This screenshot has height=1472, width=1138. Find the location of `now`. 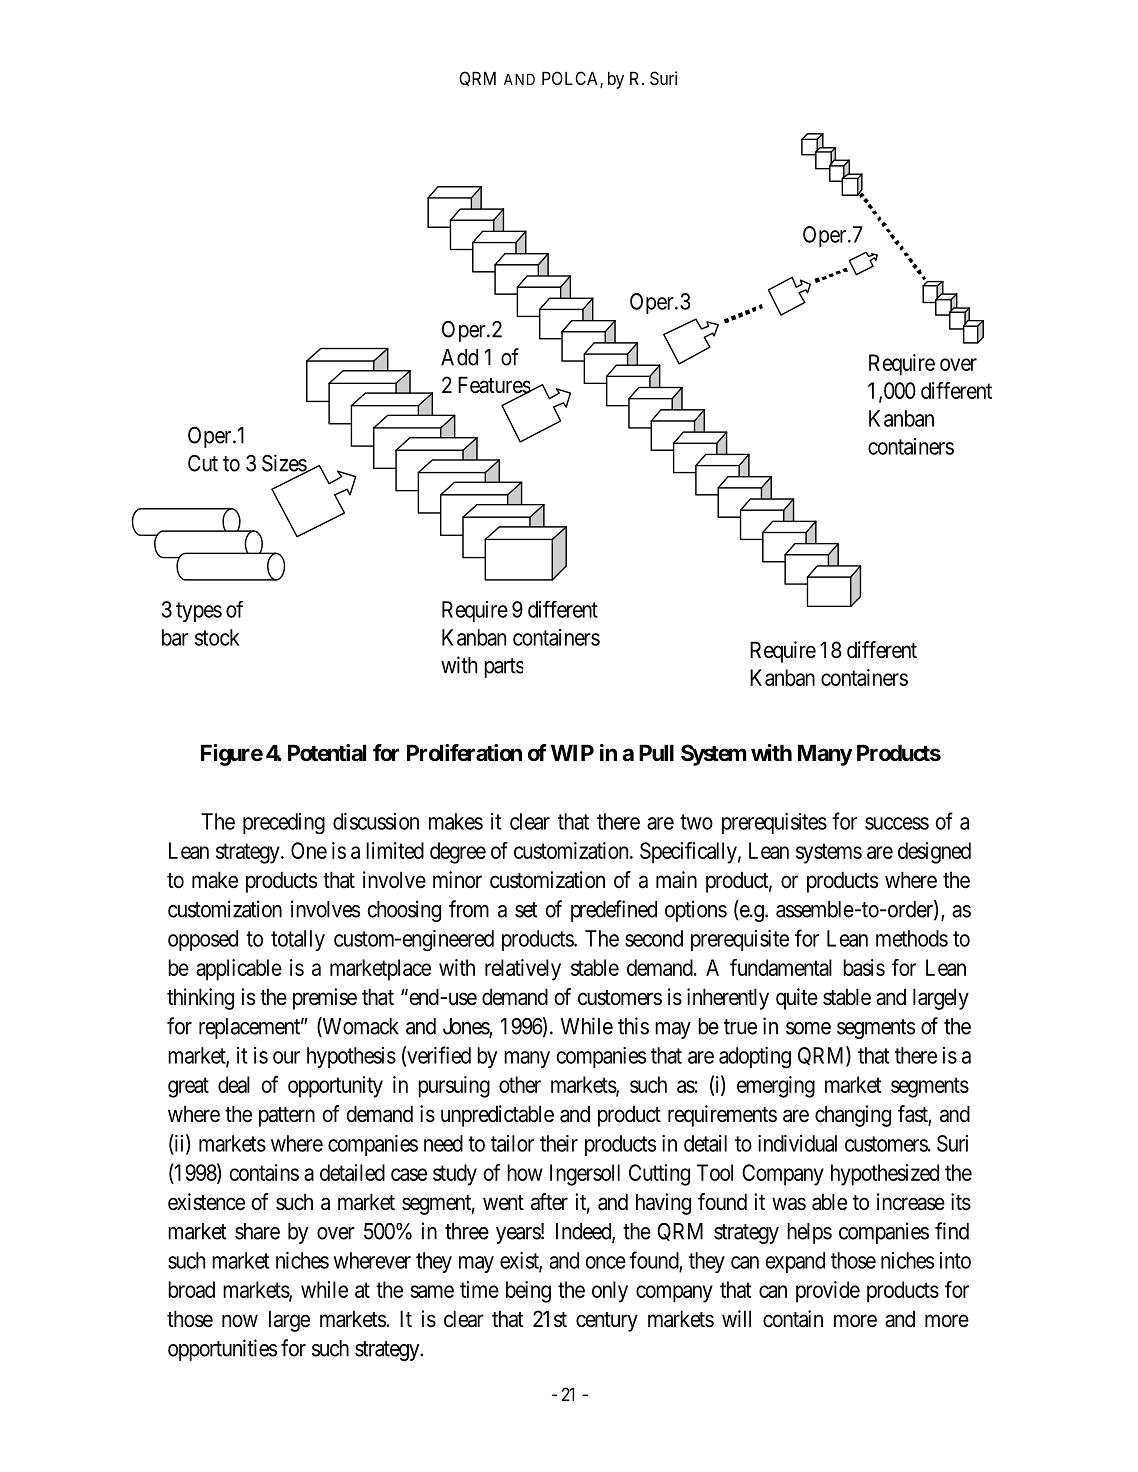

now is located at coordinates (240, 1321).
